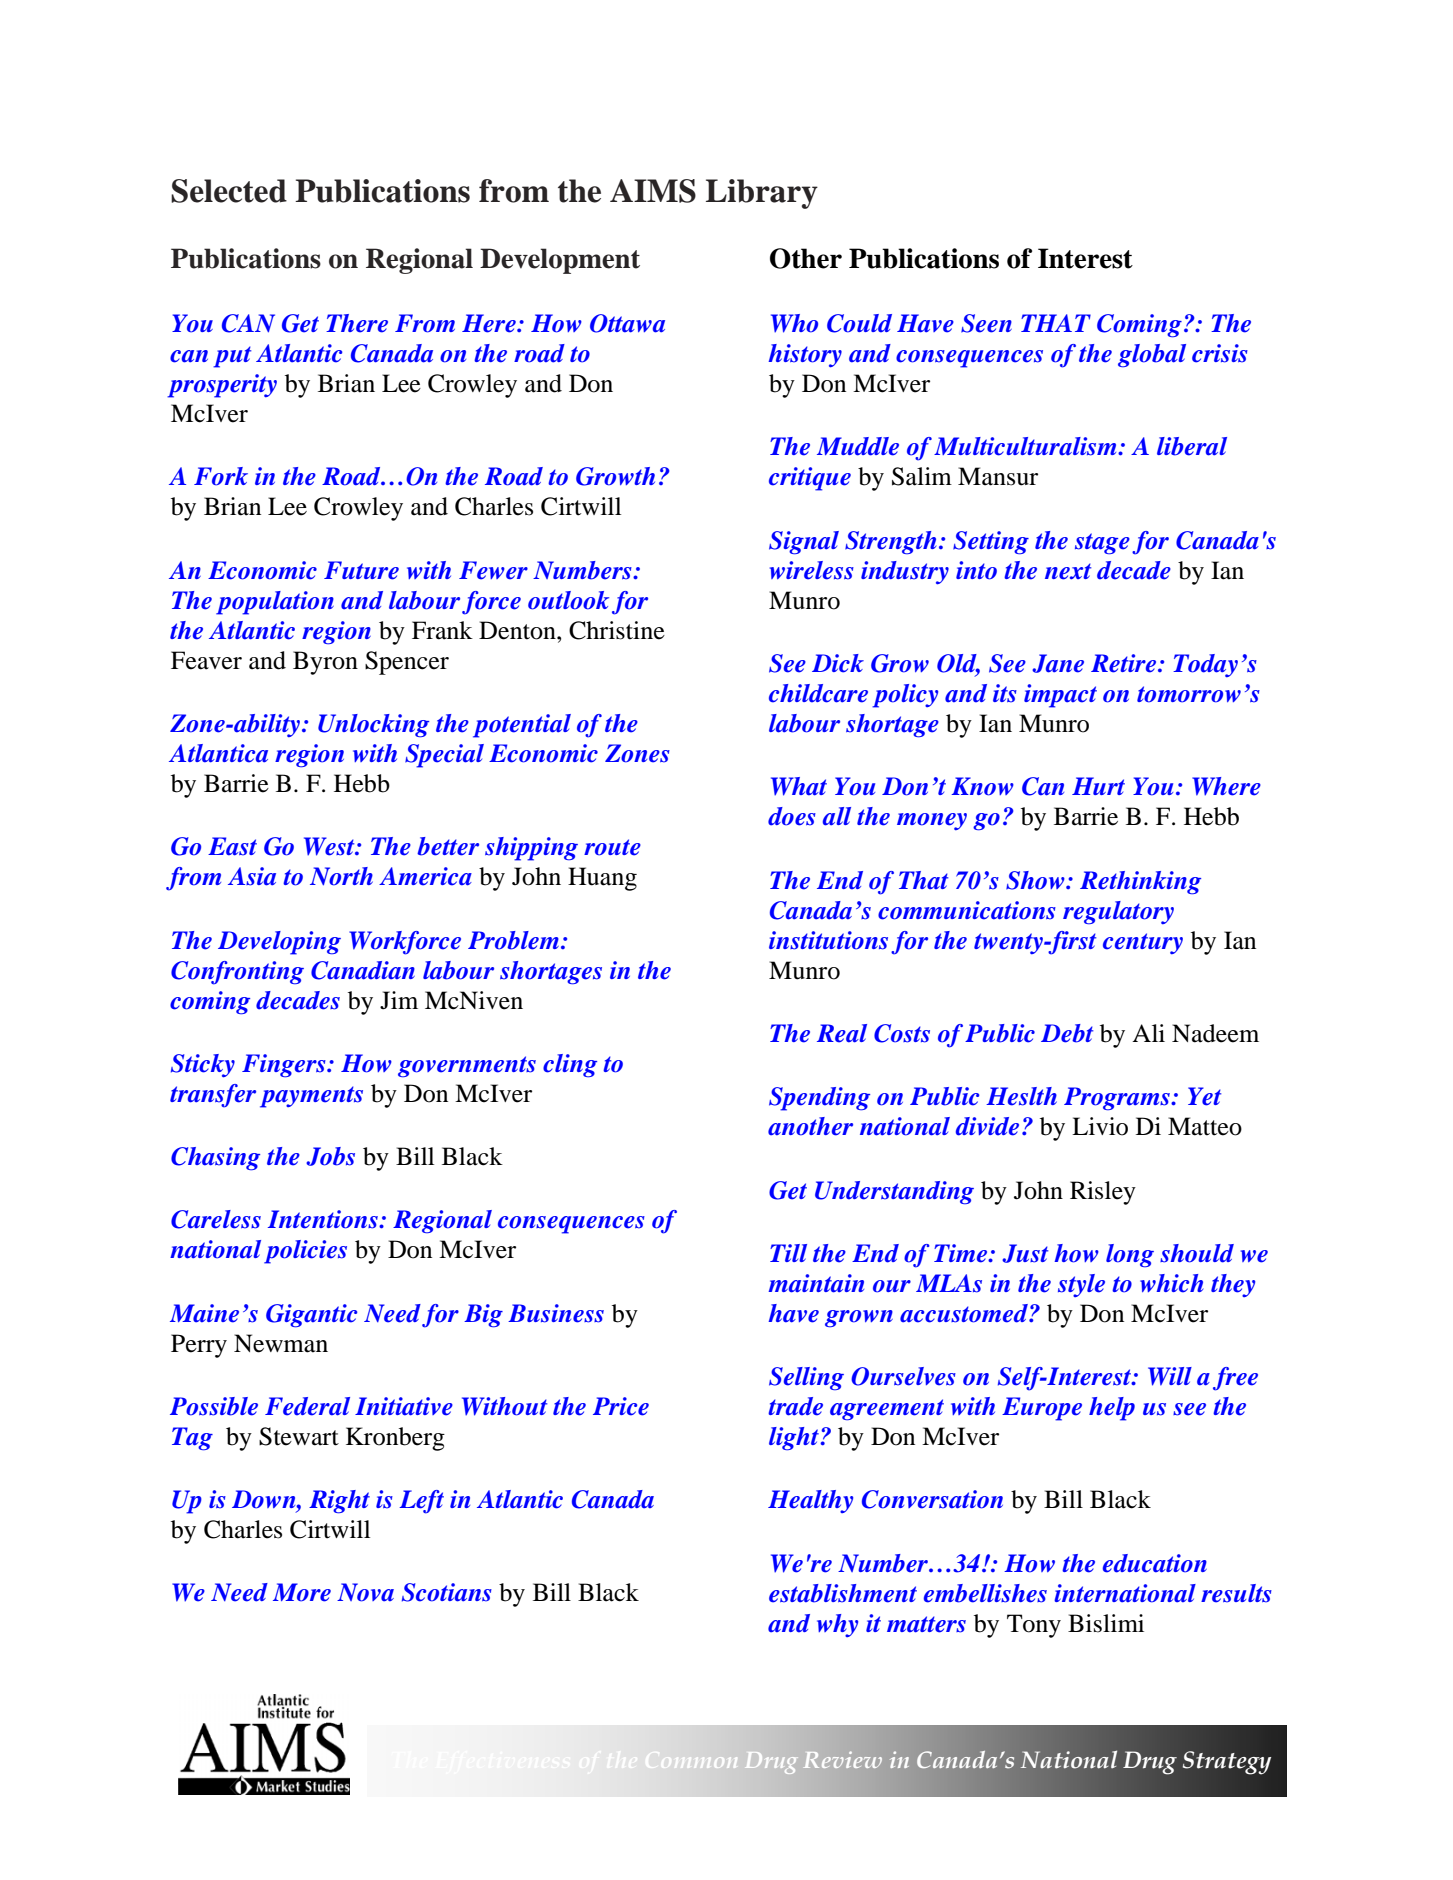 The width and height of the screenshot is (1453, 1880). What do you see at coordinates (229, 191) in the screenshot?
I see `Selected` at bounding box center [229, 191].
